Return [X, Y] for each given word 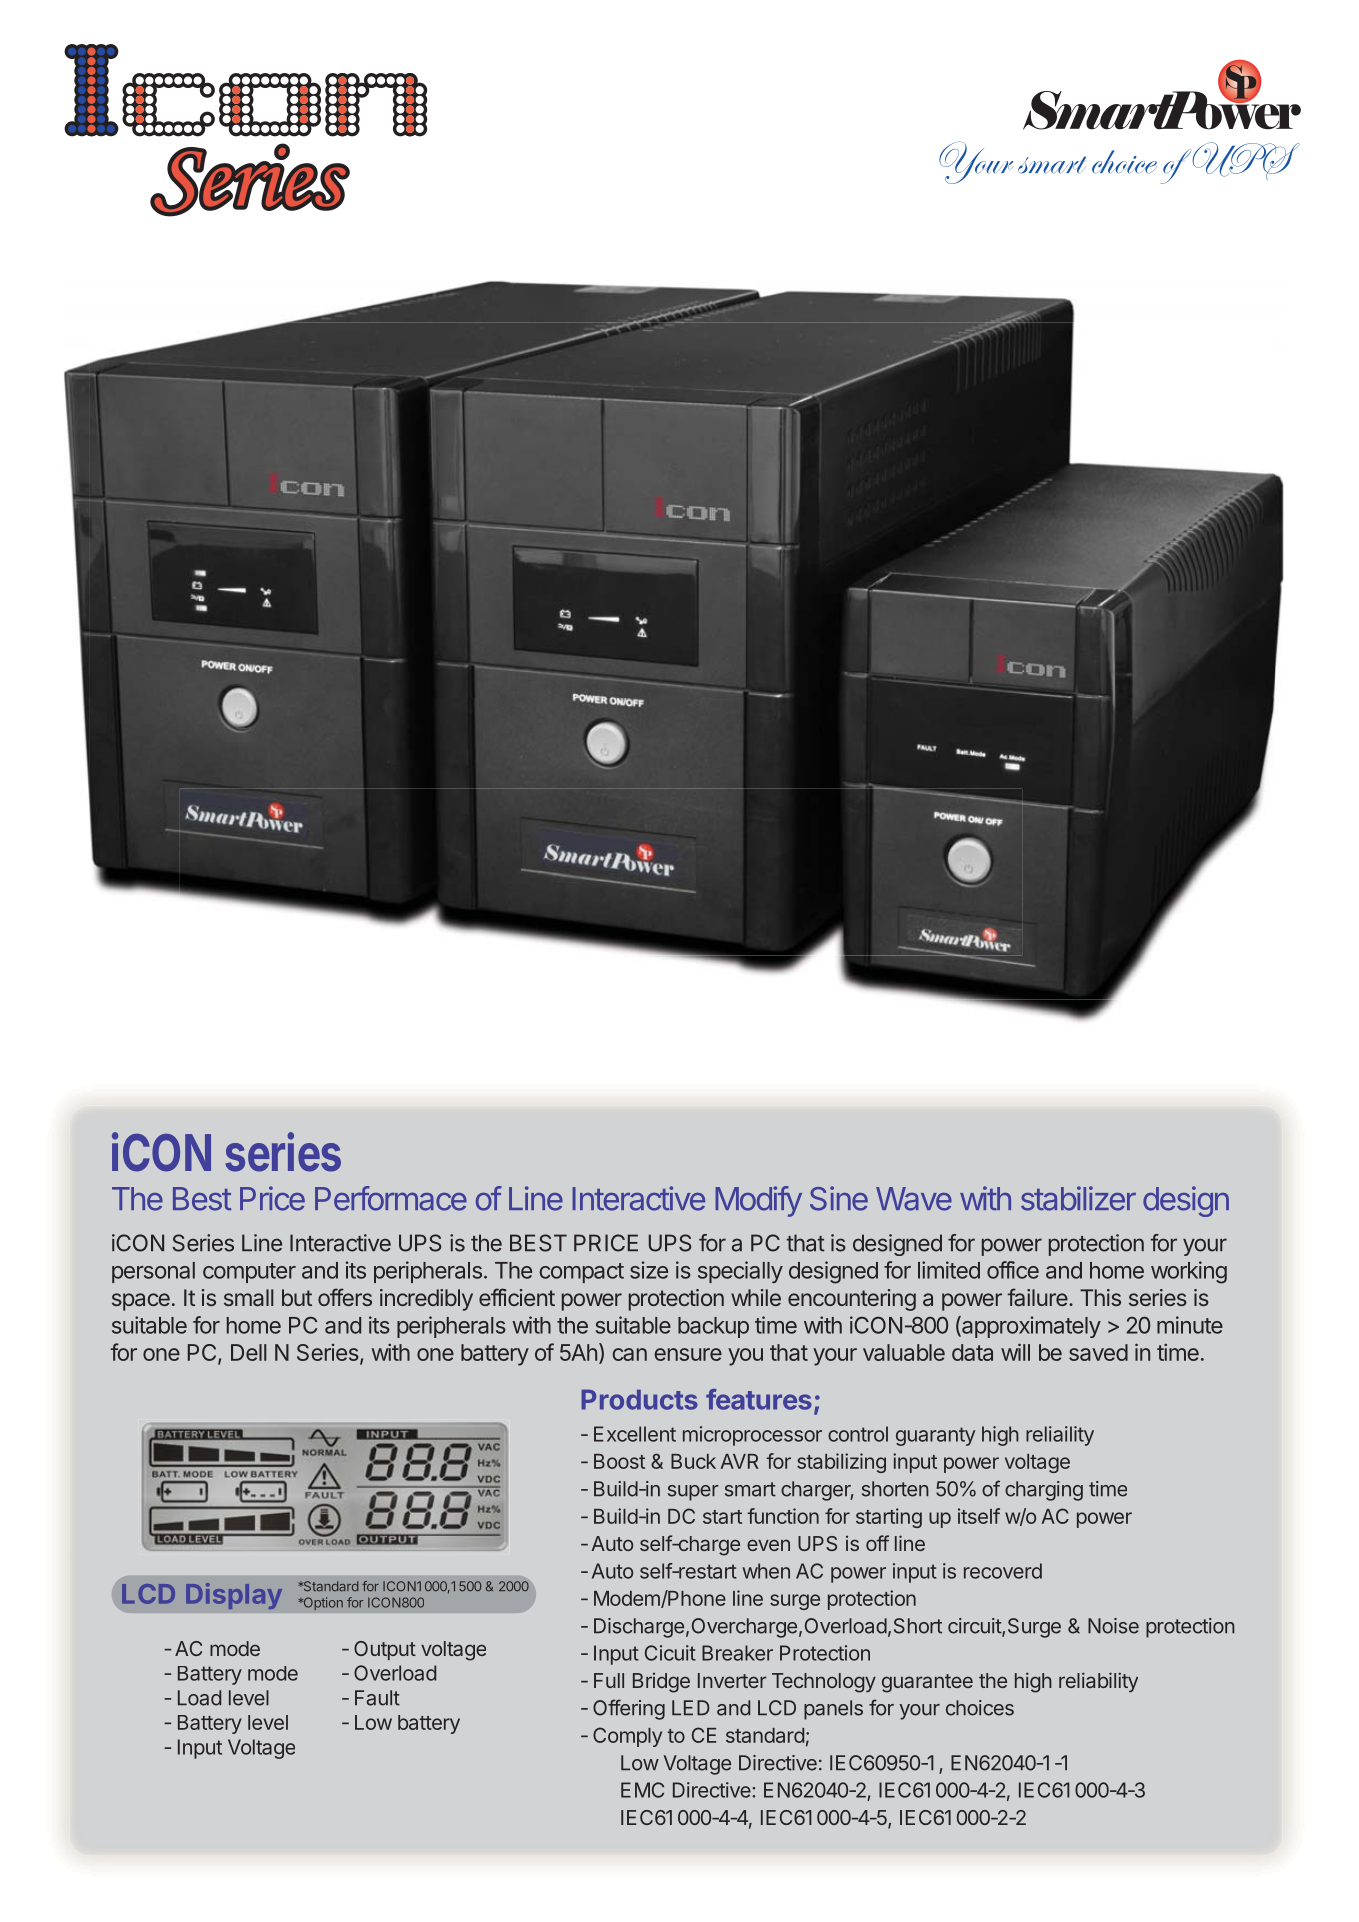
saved [1098, 1352]
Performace [391, 1198]
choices [980, 1708]
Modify [758, 1201]
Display [234, 1596]
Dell [248, 1352]
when [766, 1571]
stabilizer [1078, 1198]
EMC [642, 1790]
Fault [377, 1698]
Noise [1113, 1626]
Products [639, 1399]
